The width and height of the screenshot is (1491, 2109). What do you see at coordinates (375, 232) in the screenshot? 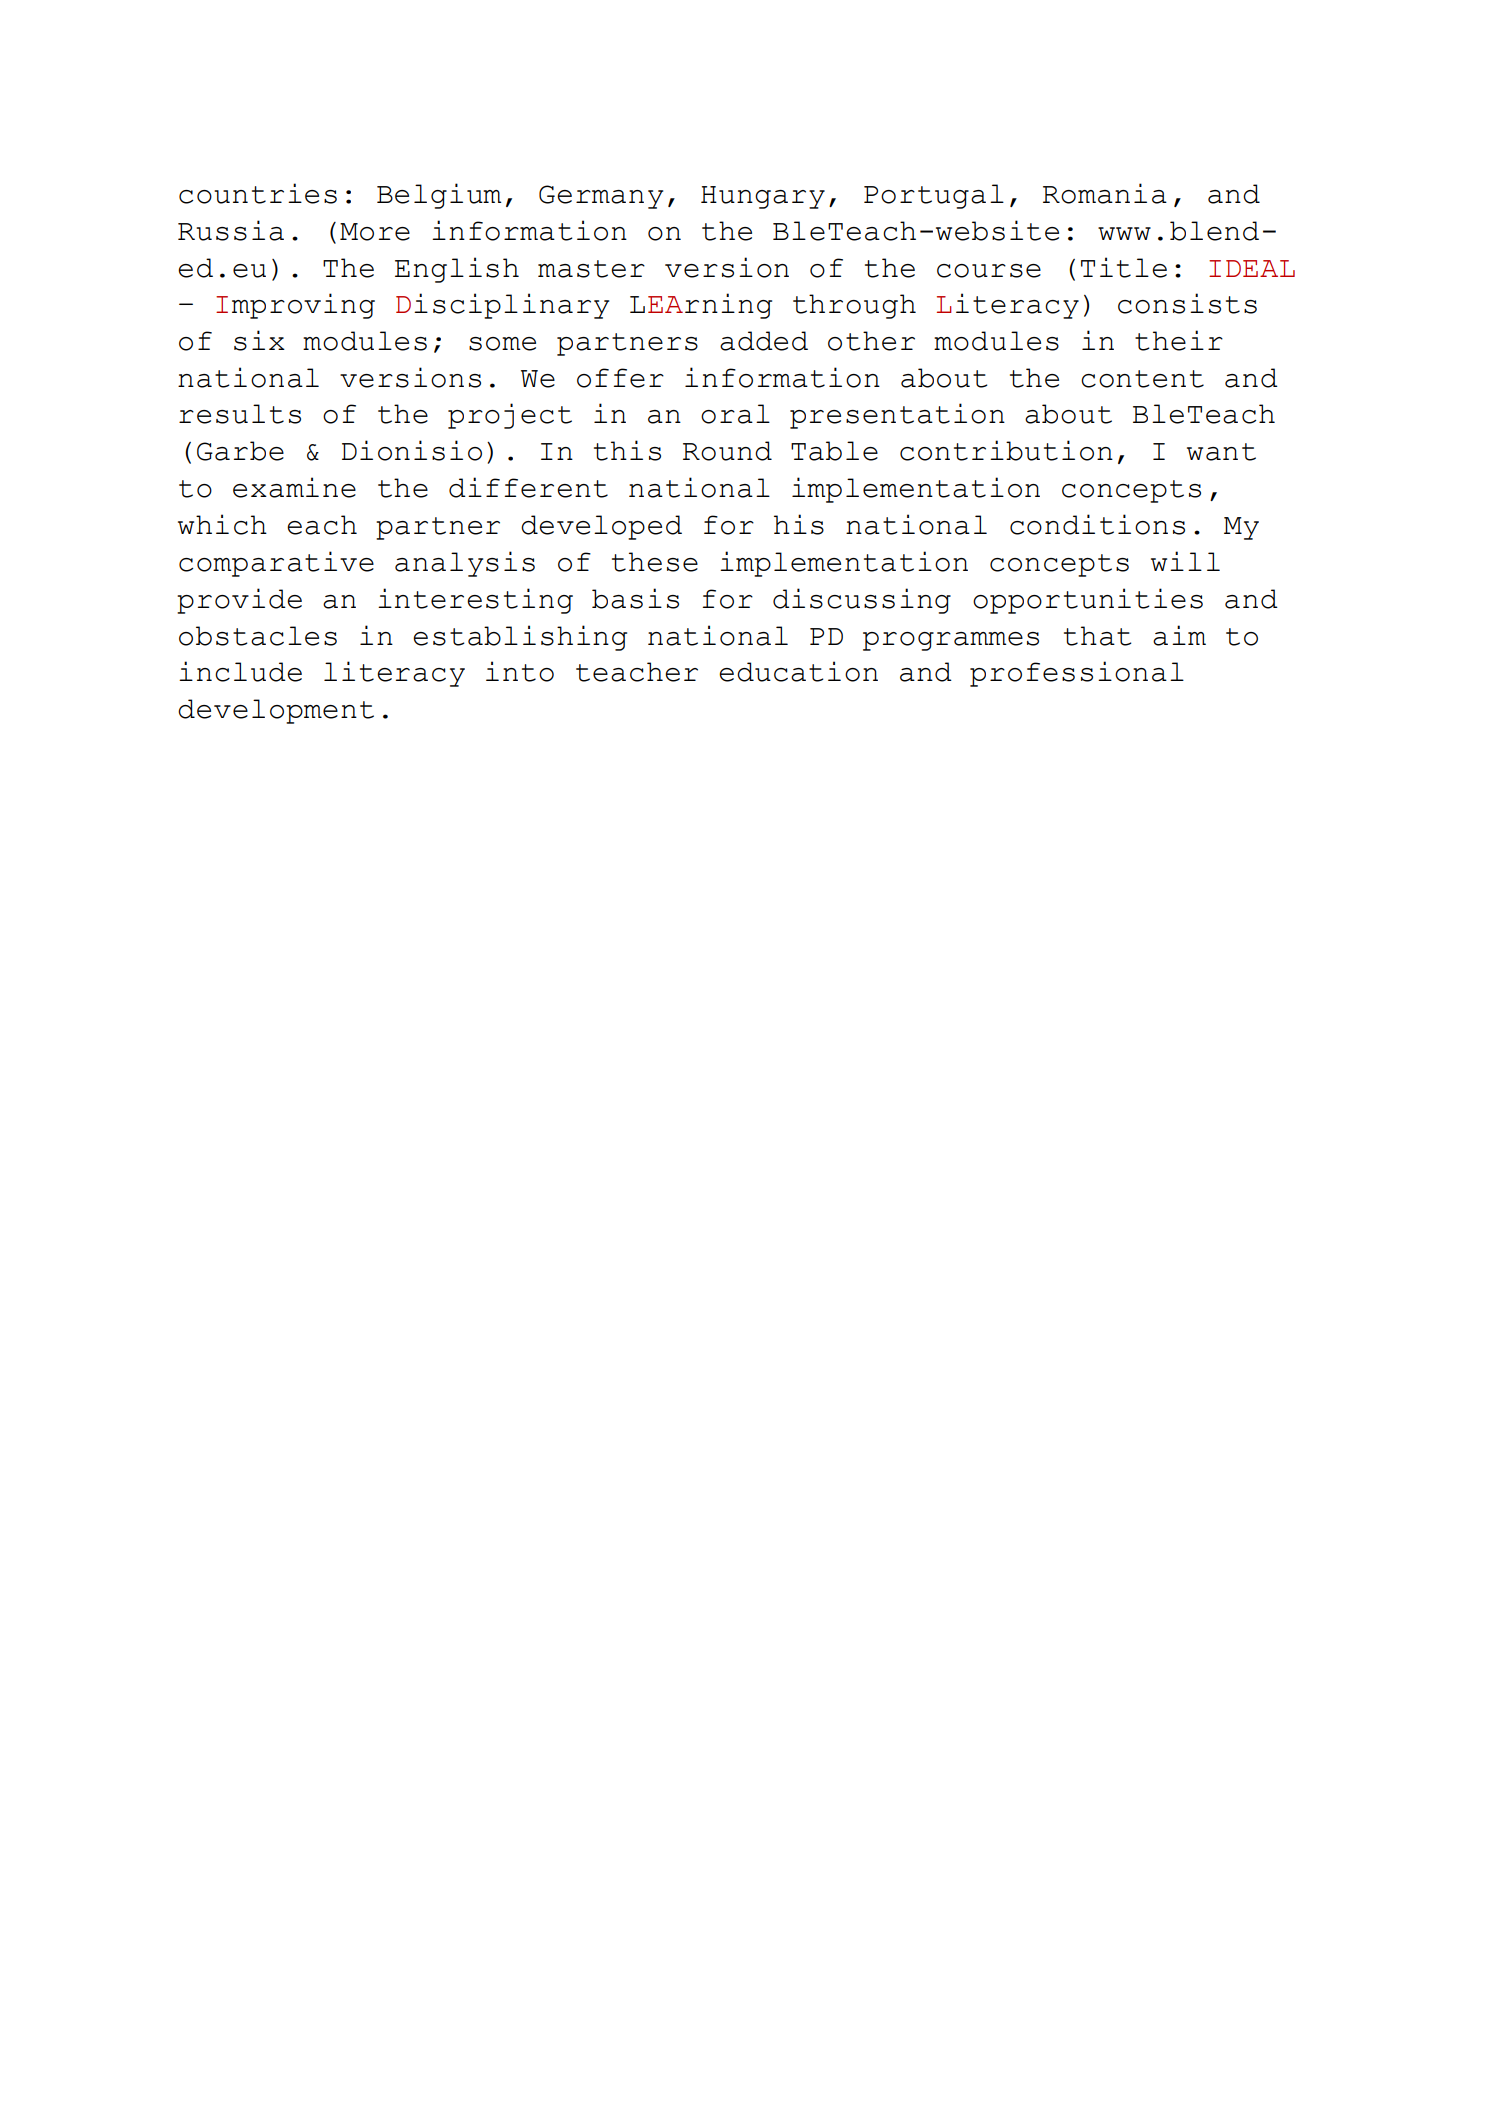
I see `More` at bounding box center [375, 232].
